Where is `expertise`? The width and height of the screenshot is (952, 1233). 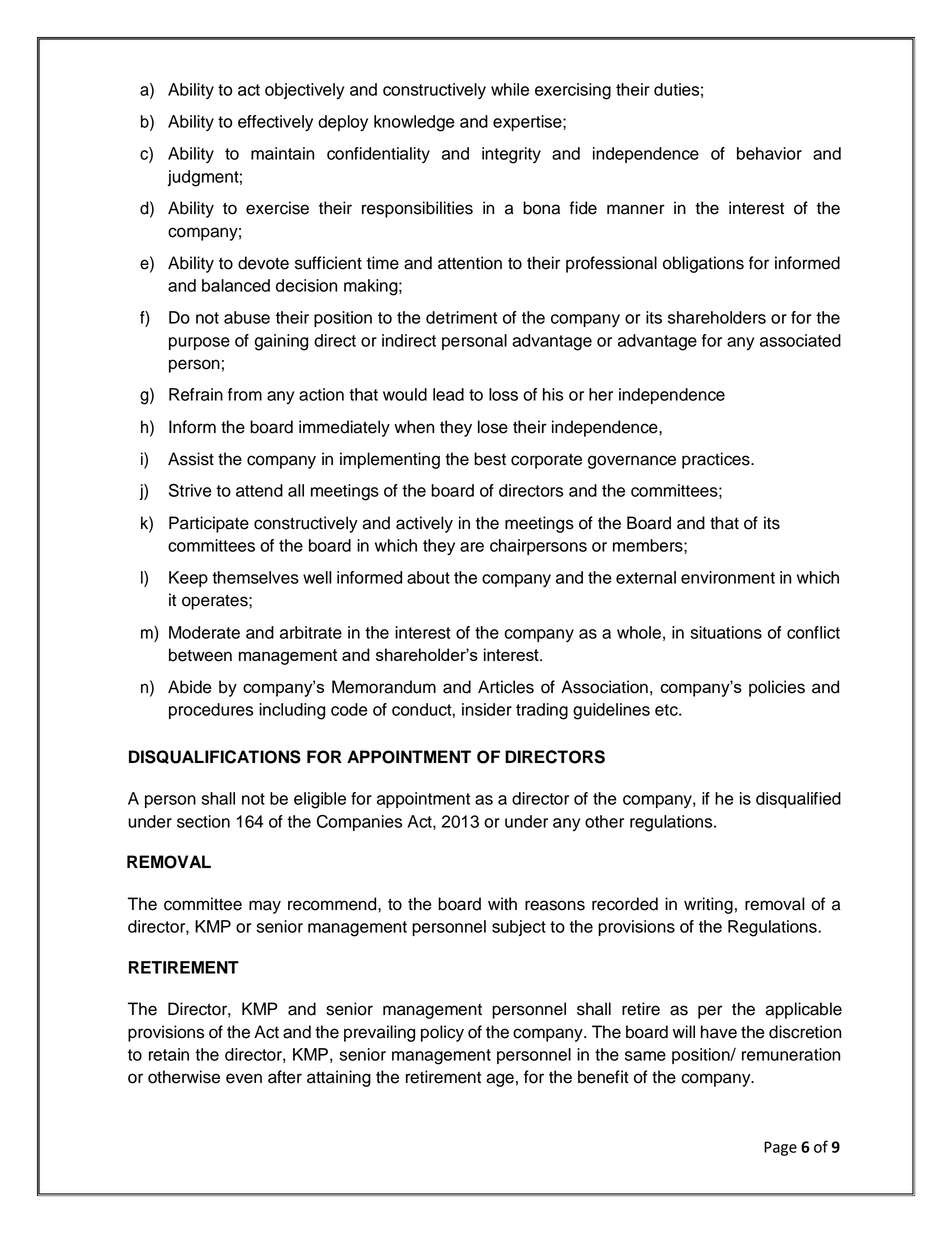 expertise is located at coordinates (528, 123).
